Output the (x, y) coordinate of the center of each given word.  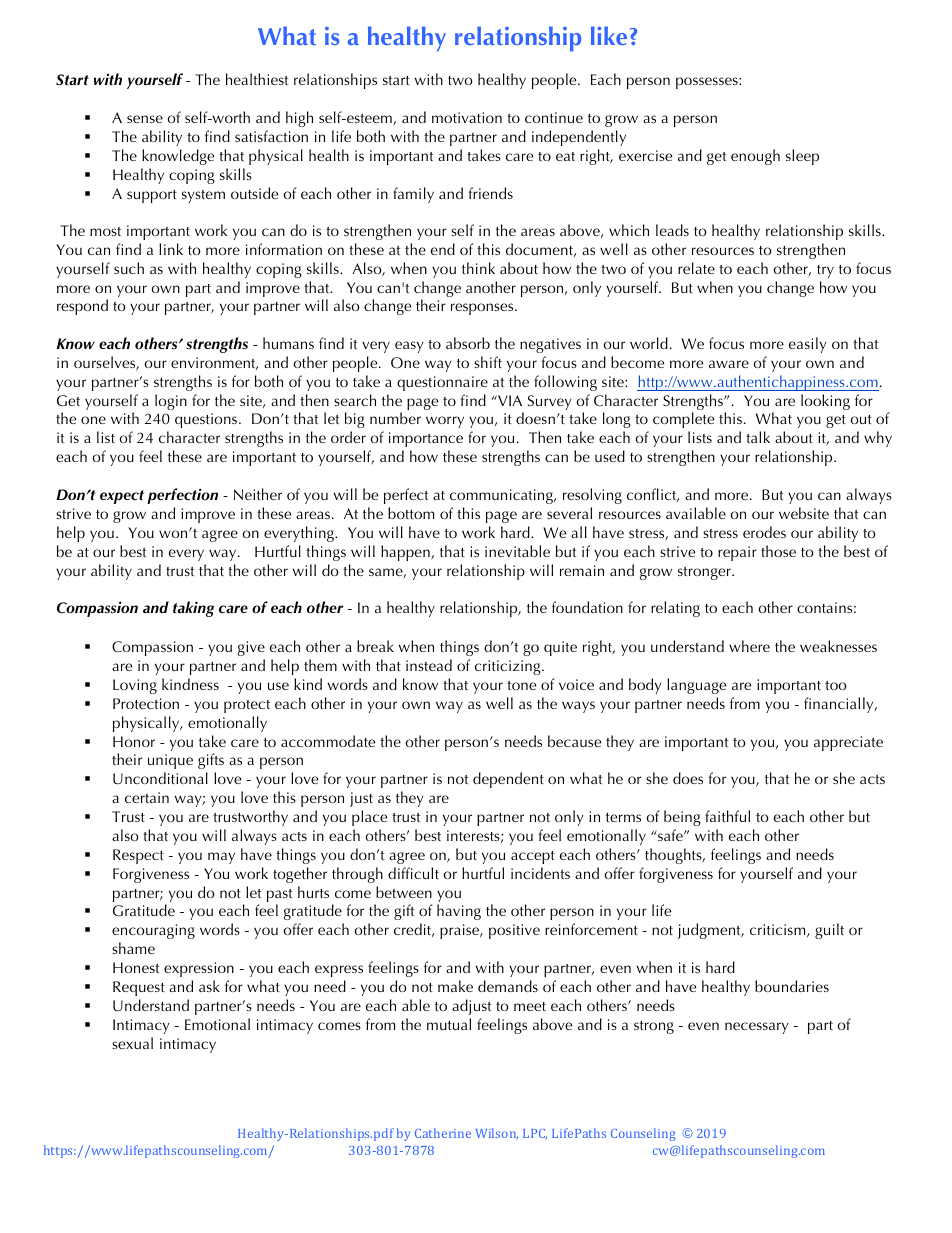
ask (209, 986)
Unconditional (160, 778)
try (825, 271)
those (778, 551)
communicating (502, 496)
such (129, 268)
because (574, 741)
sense (145, 119)
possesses (708, 83)
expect (122, 497)
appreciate (848, 743)
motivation (467, 117)
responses (483, 309)
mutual (449, 1024)
